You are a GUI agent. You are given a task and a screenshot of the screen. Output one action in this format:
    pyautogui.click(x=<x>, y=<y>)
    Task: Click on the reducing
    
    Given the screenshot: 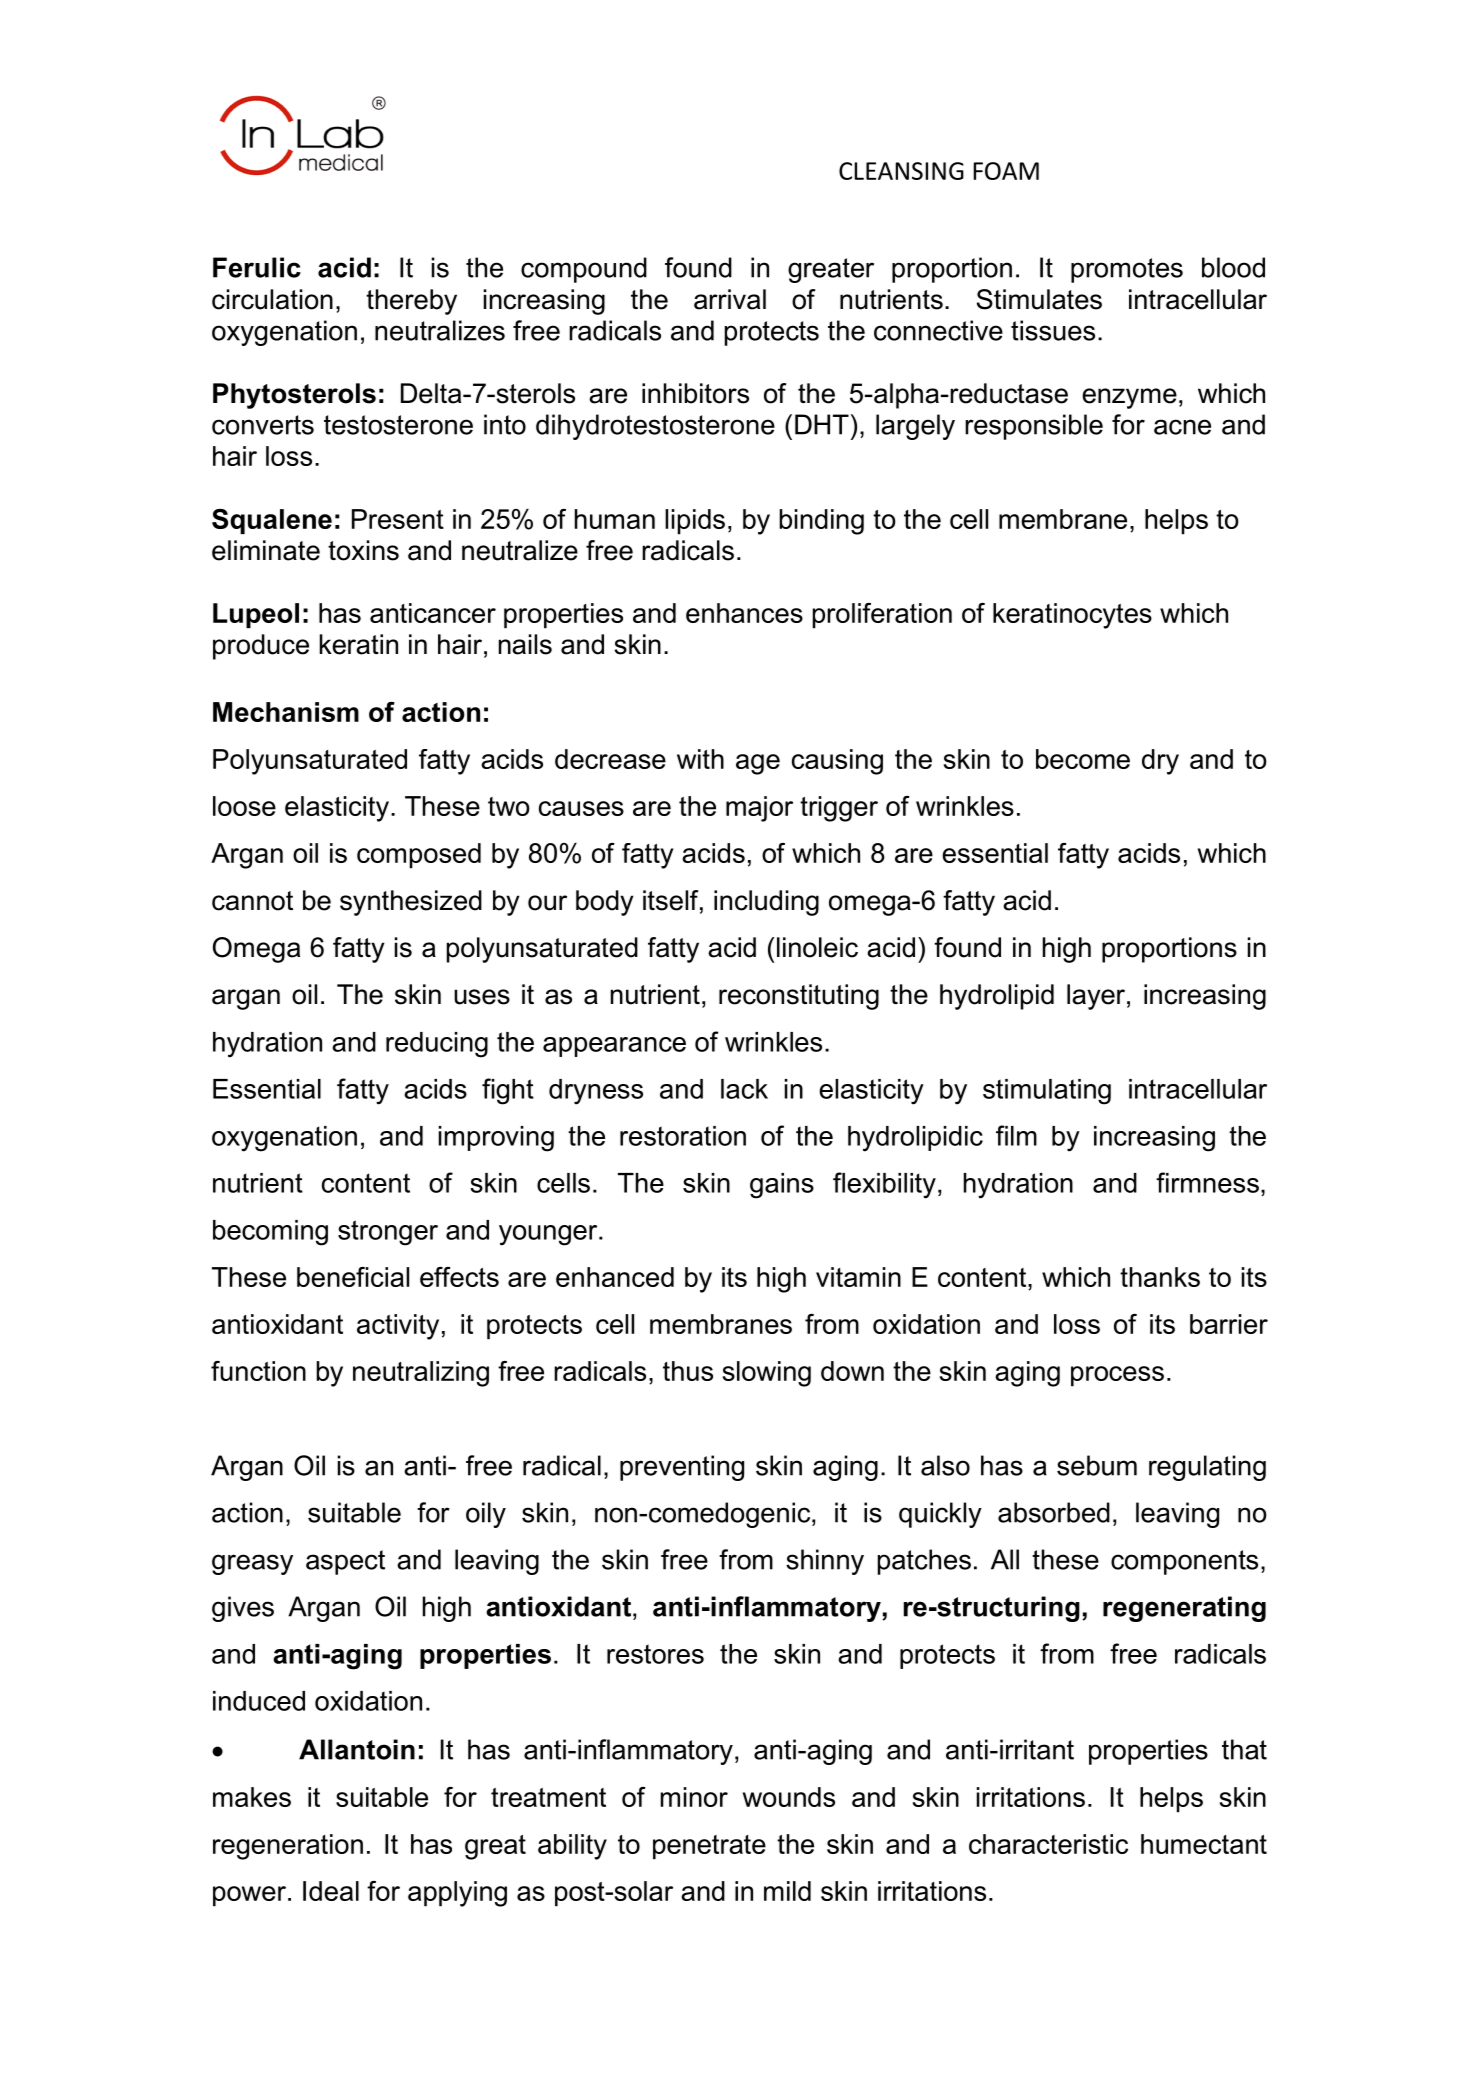 What is the action you would take?
    pyautogui.click(x=437, y=1045)
